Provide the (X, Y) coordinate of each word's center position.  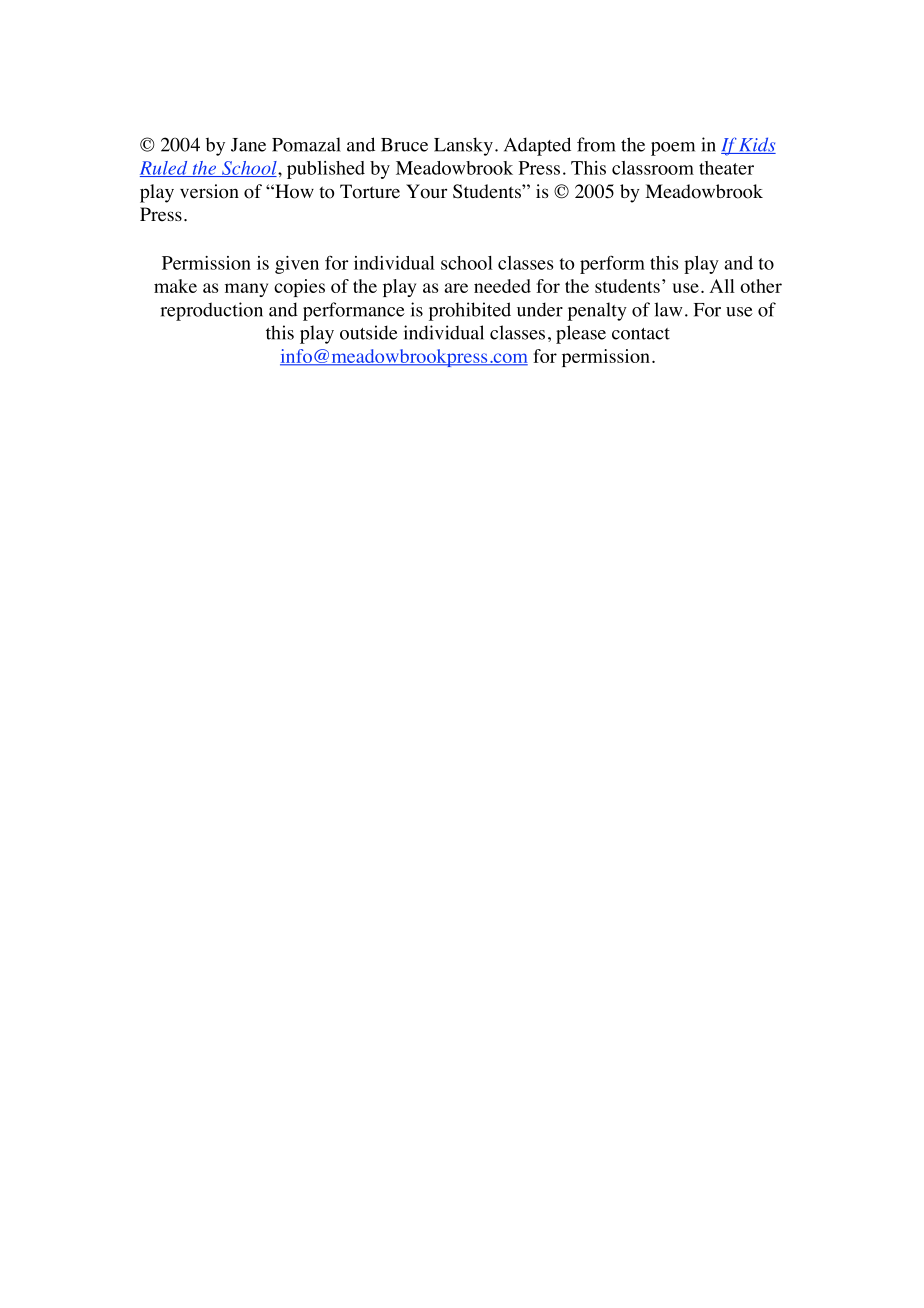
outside (369, 332)
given (297, 265)
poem (673, 149)
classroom (653, 168)
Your (426, 191)
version (209, 191)
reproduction (211, 311)
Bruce (404, 145)
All (722, 286)
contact (641, 334)
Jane (248, 145)
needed (502, 286)
